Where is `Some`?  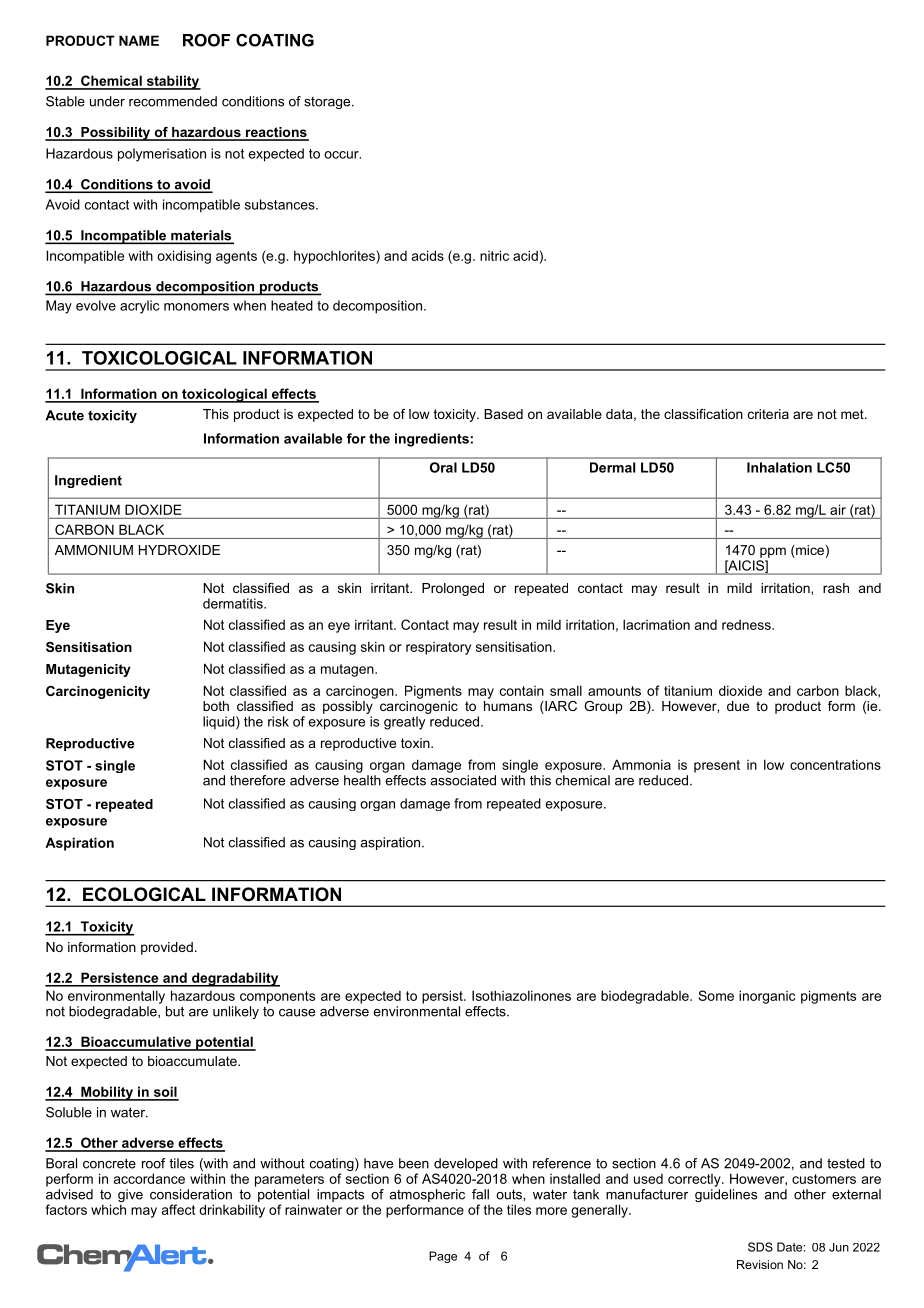 Some is located at coordinates (716, 995).
